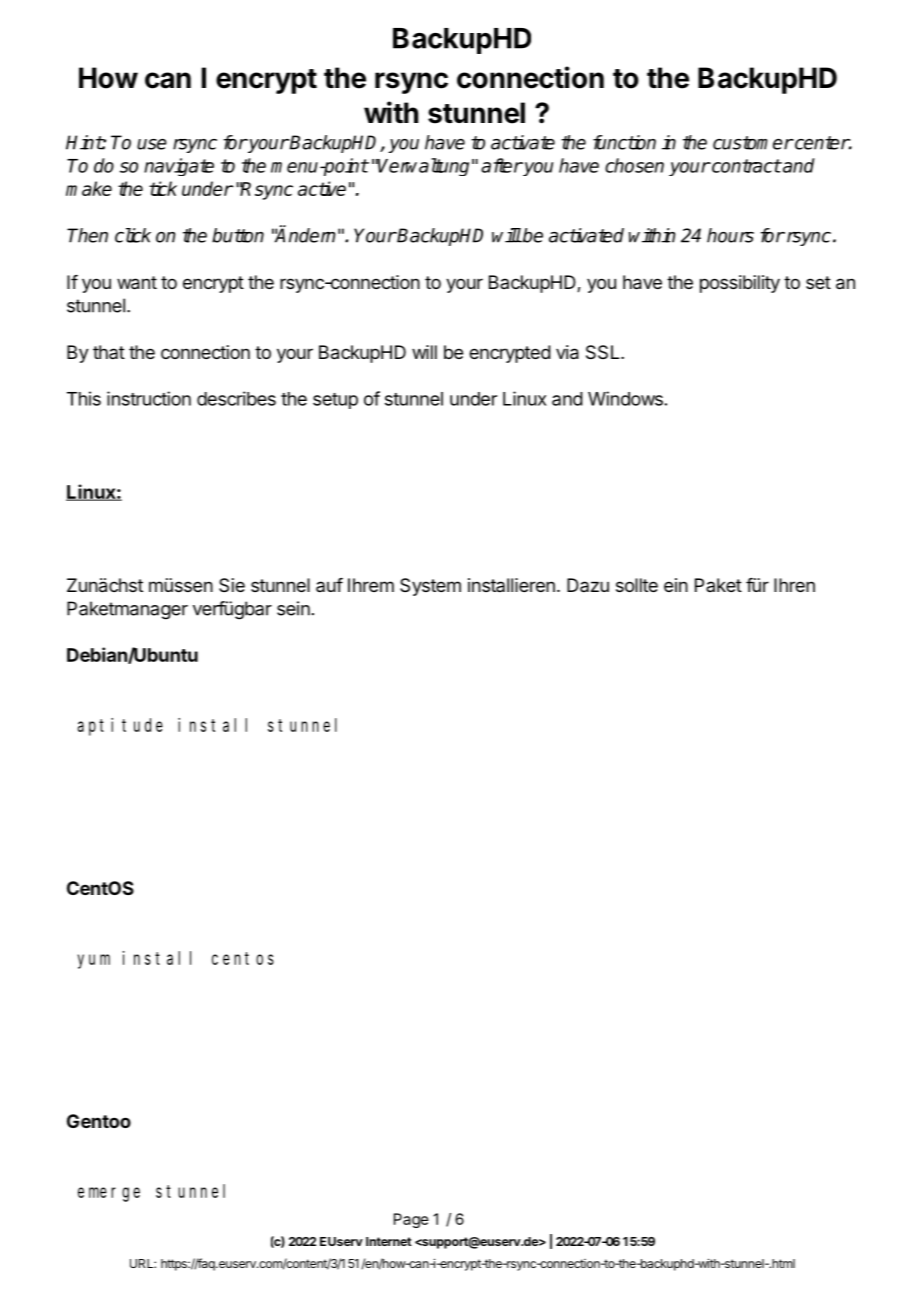 The height and width of the page is (1308, 924). Describe the element at coordinates (389, 1241) in the page. I see `Internet` at that location.
